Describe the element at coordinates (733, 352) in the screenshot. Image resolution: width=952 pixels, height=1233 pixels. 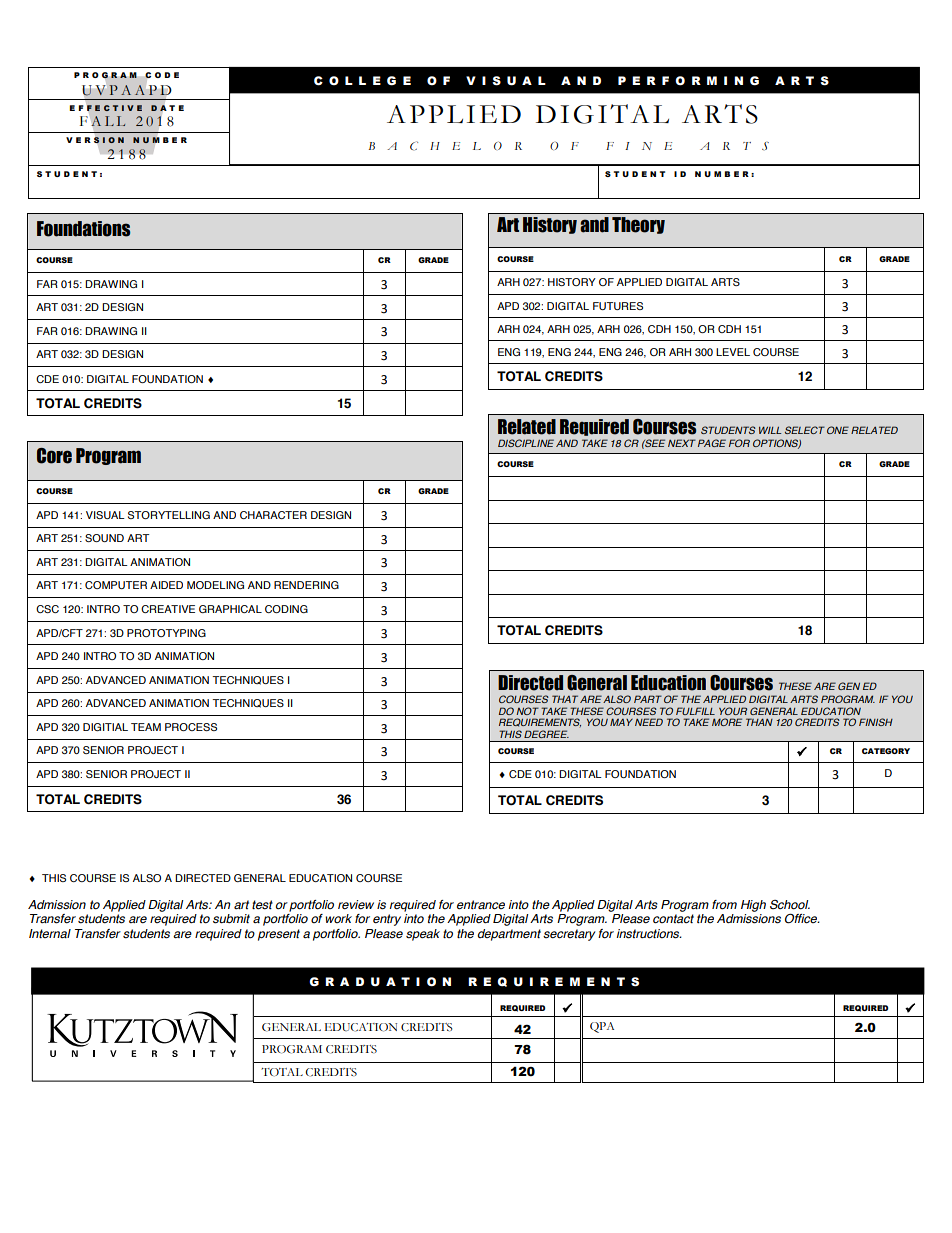
I see `LEVEL` at that location.
